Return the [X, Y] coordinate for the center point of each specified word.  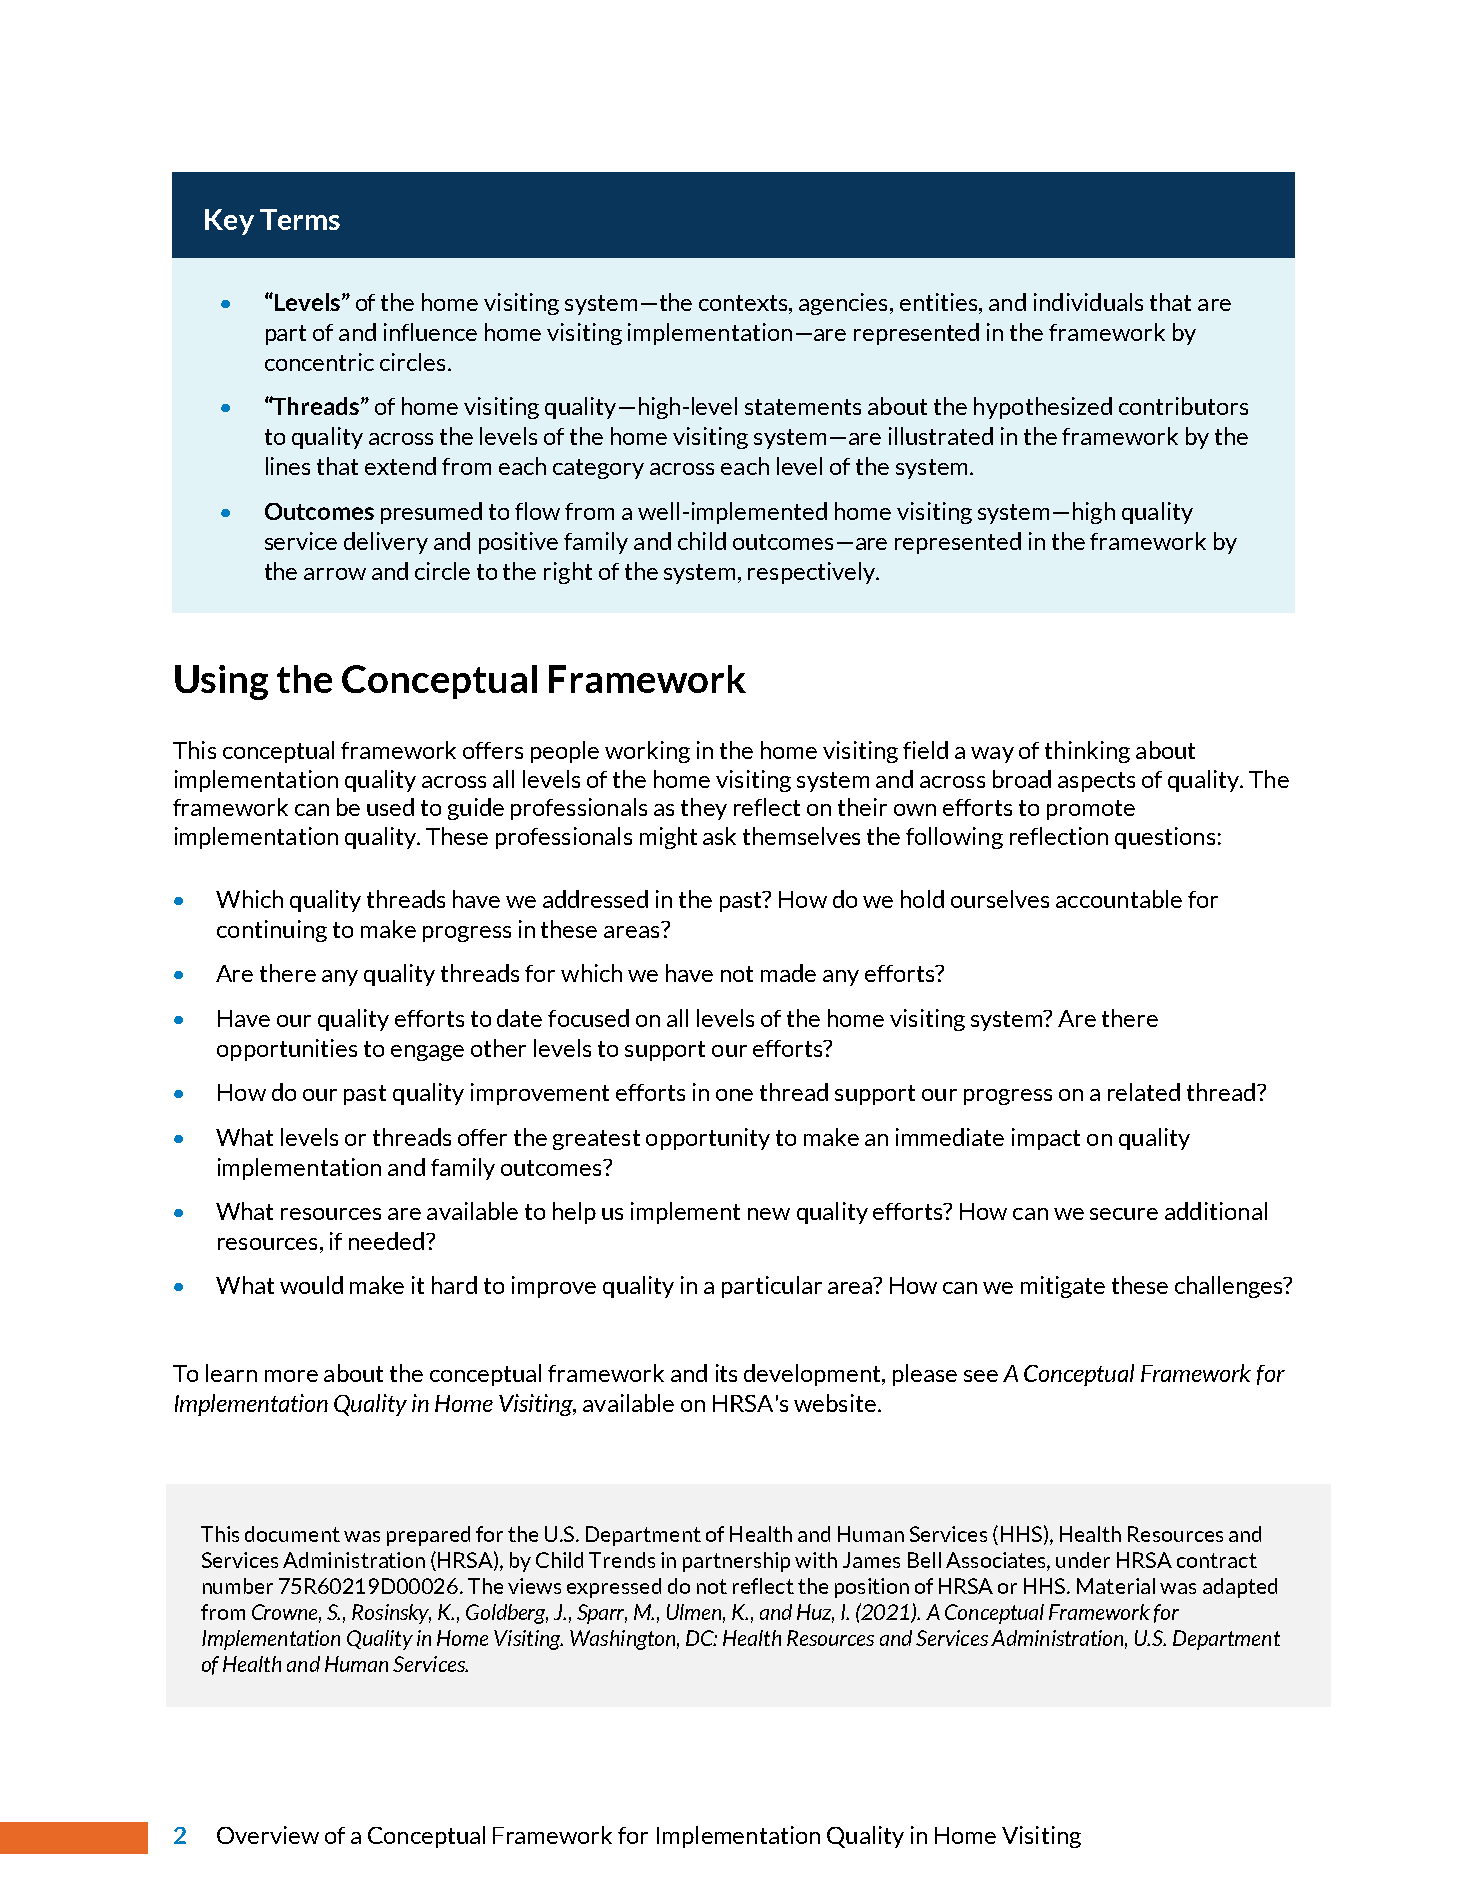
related [1144, 1092]
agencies [845, 304]
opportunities [287, 1050]
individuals [1088, 302]
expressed [614, 1588]
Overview [268, 1835]
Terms [300, 219]
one [734, 1095]
